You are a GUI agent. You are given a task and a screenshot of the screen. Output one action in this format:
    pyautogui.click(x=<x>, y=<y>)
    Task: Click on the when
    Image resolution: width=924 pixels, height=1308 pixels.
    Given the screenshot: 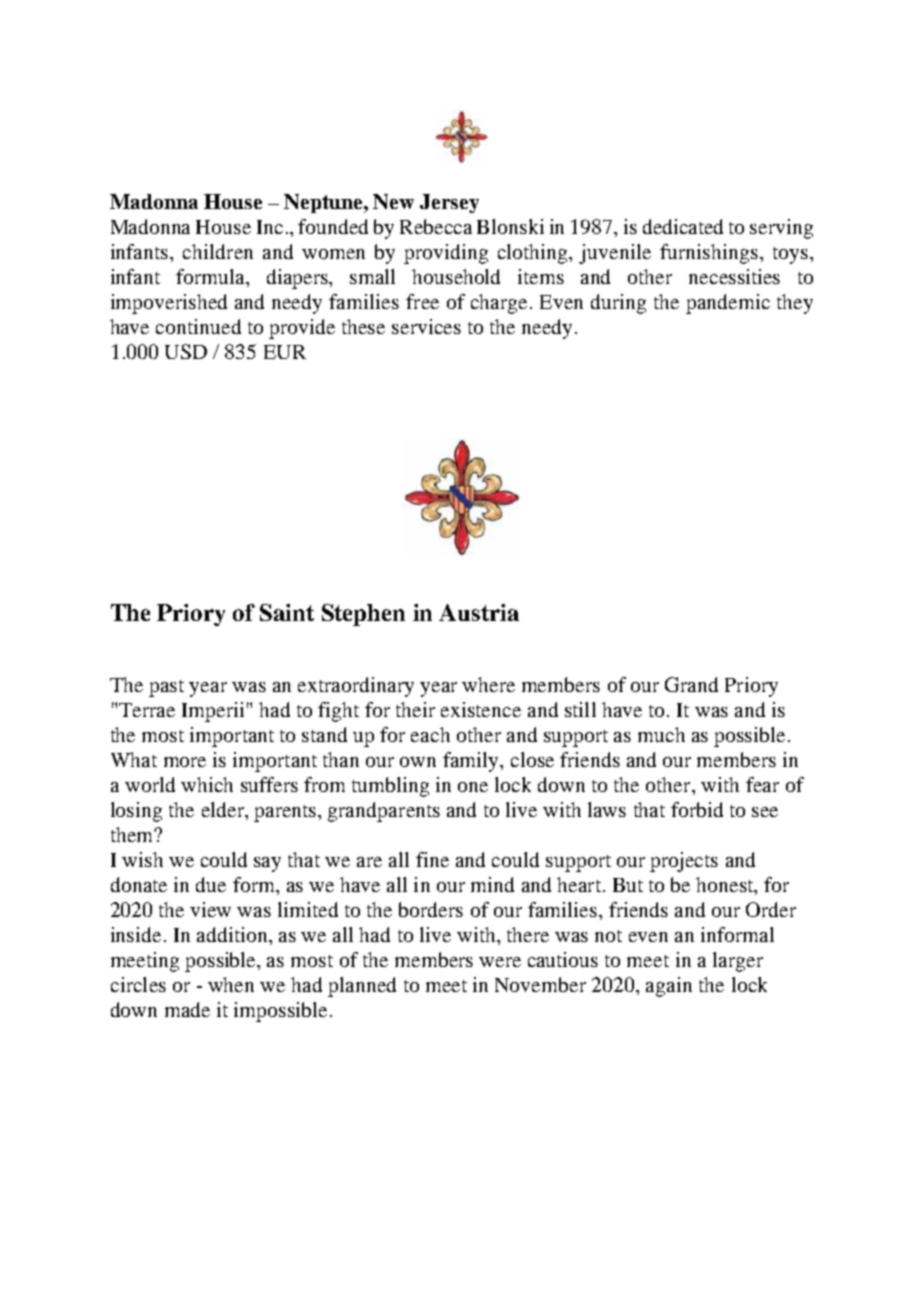 What is the action you would take?
    pyautogui.click(x=231, y=984)
